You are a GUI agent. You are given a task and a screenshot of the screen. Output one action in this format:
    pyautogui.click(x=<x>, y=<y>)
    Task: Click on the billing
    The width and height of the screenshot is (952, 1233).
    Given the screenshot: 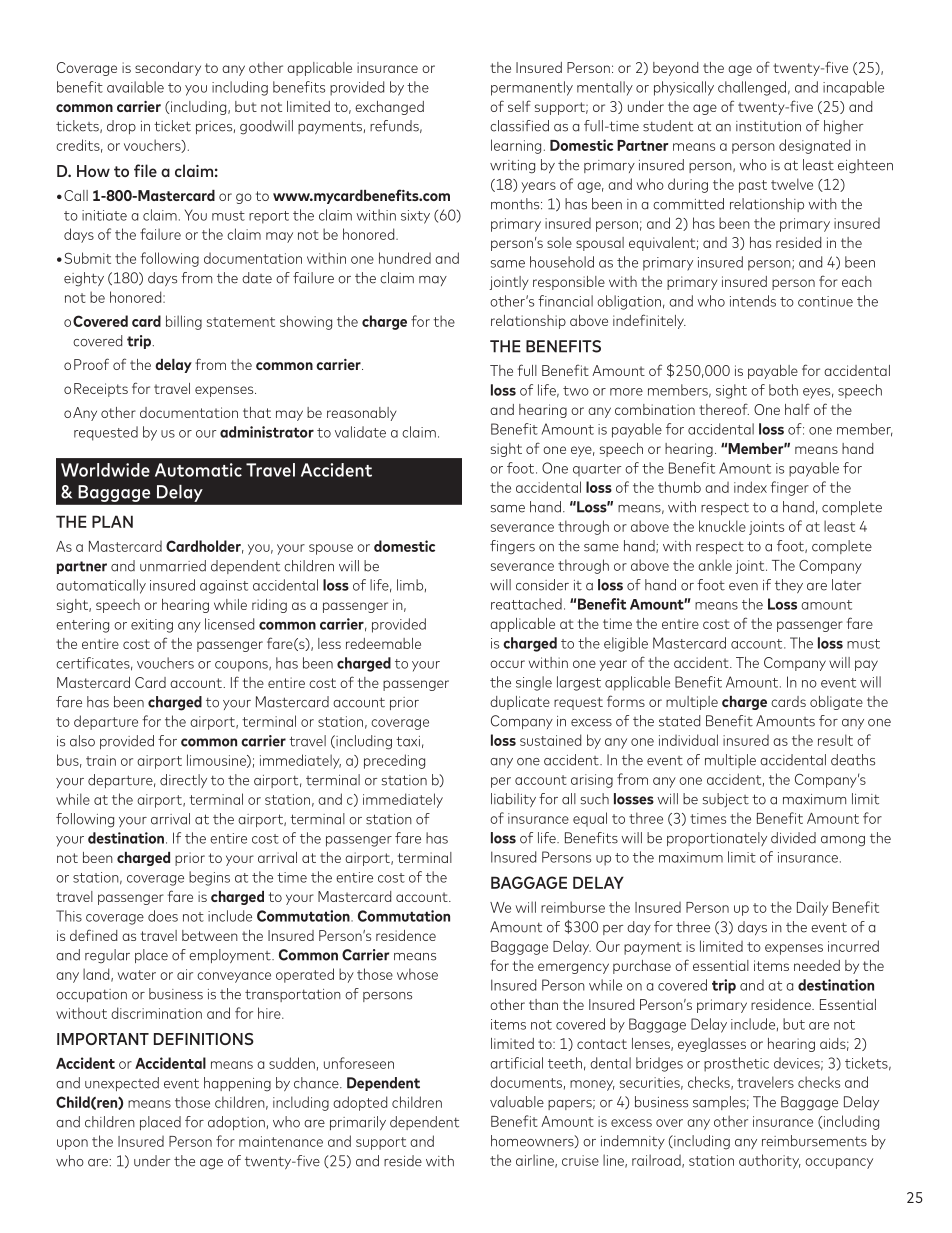 What is the action you would take?
    pyautogui.click(x=184, y=322)
